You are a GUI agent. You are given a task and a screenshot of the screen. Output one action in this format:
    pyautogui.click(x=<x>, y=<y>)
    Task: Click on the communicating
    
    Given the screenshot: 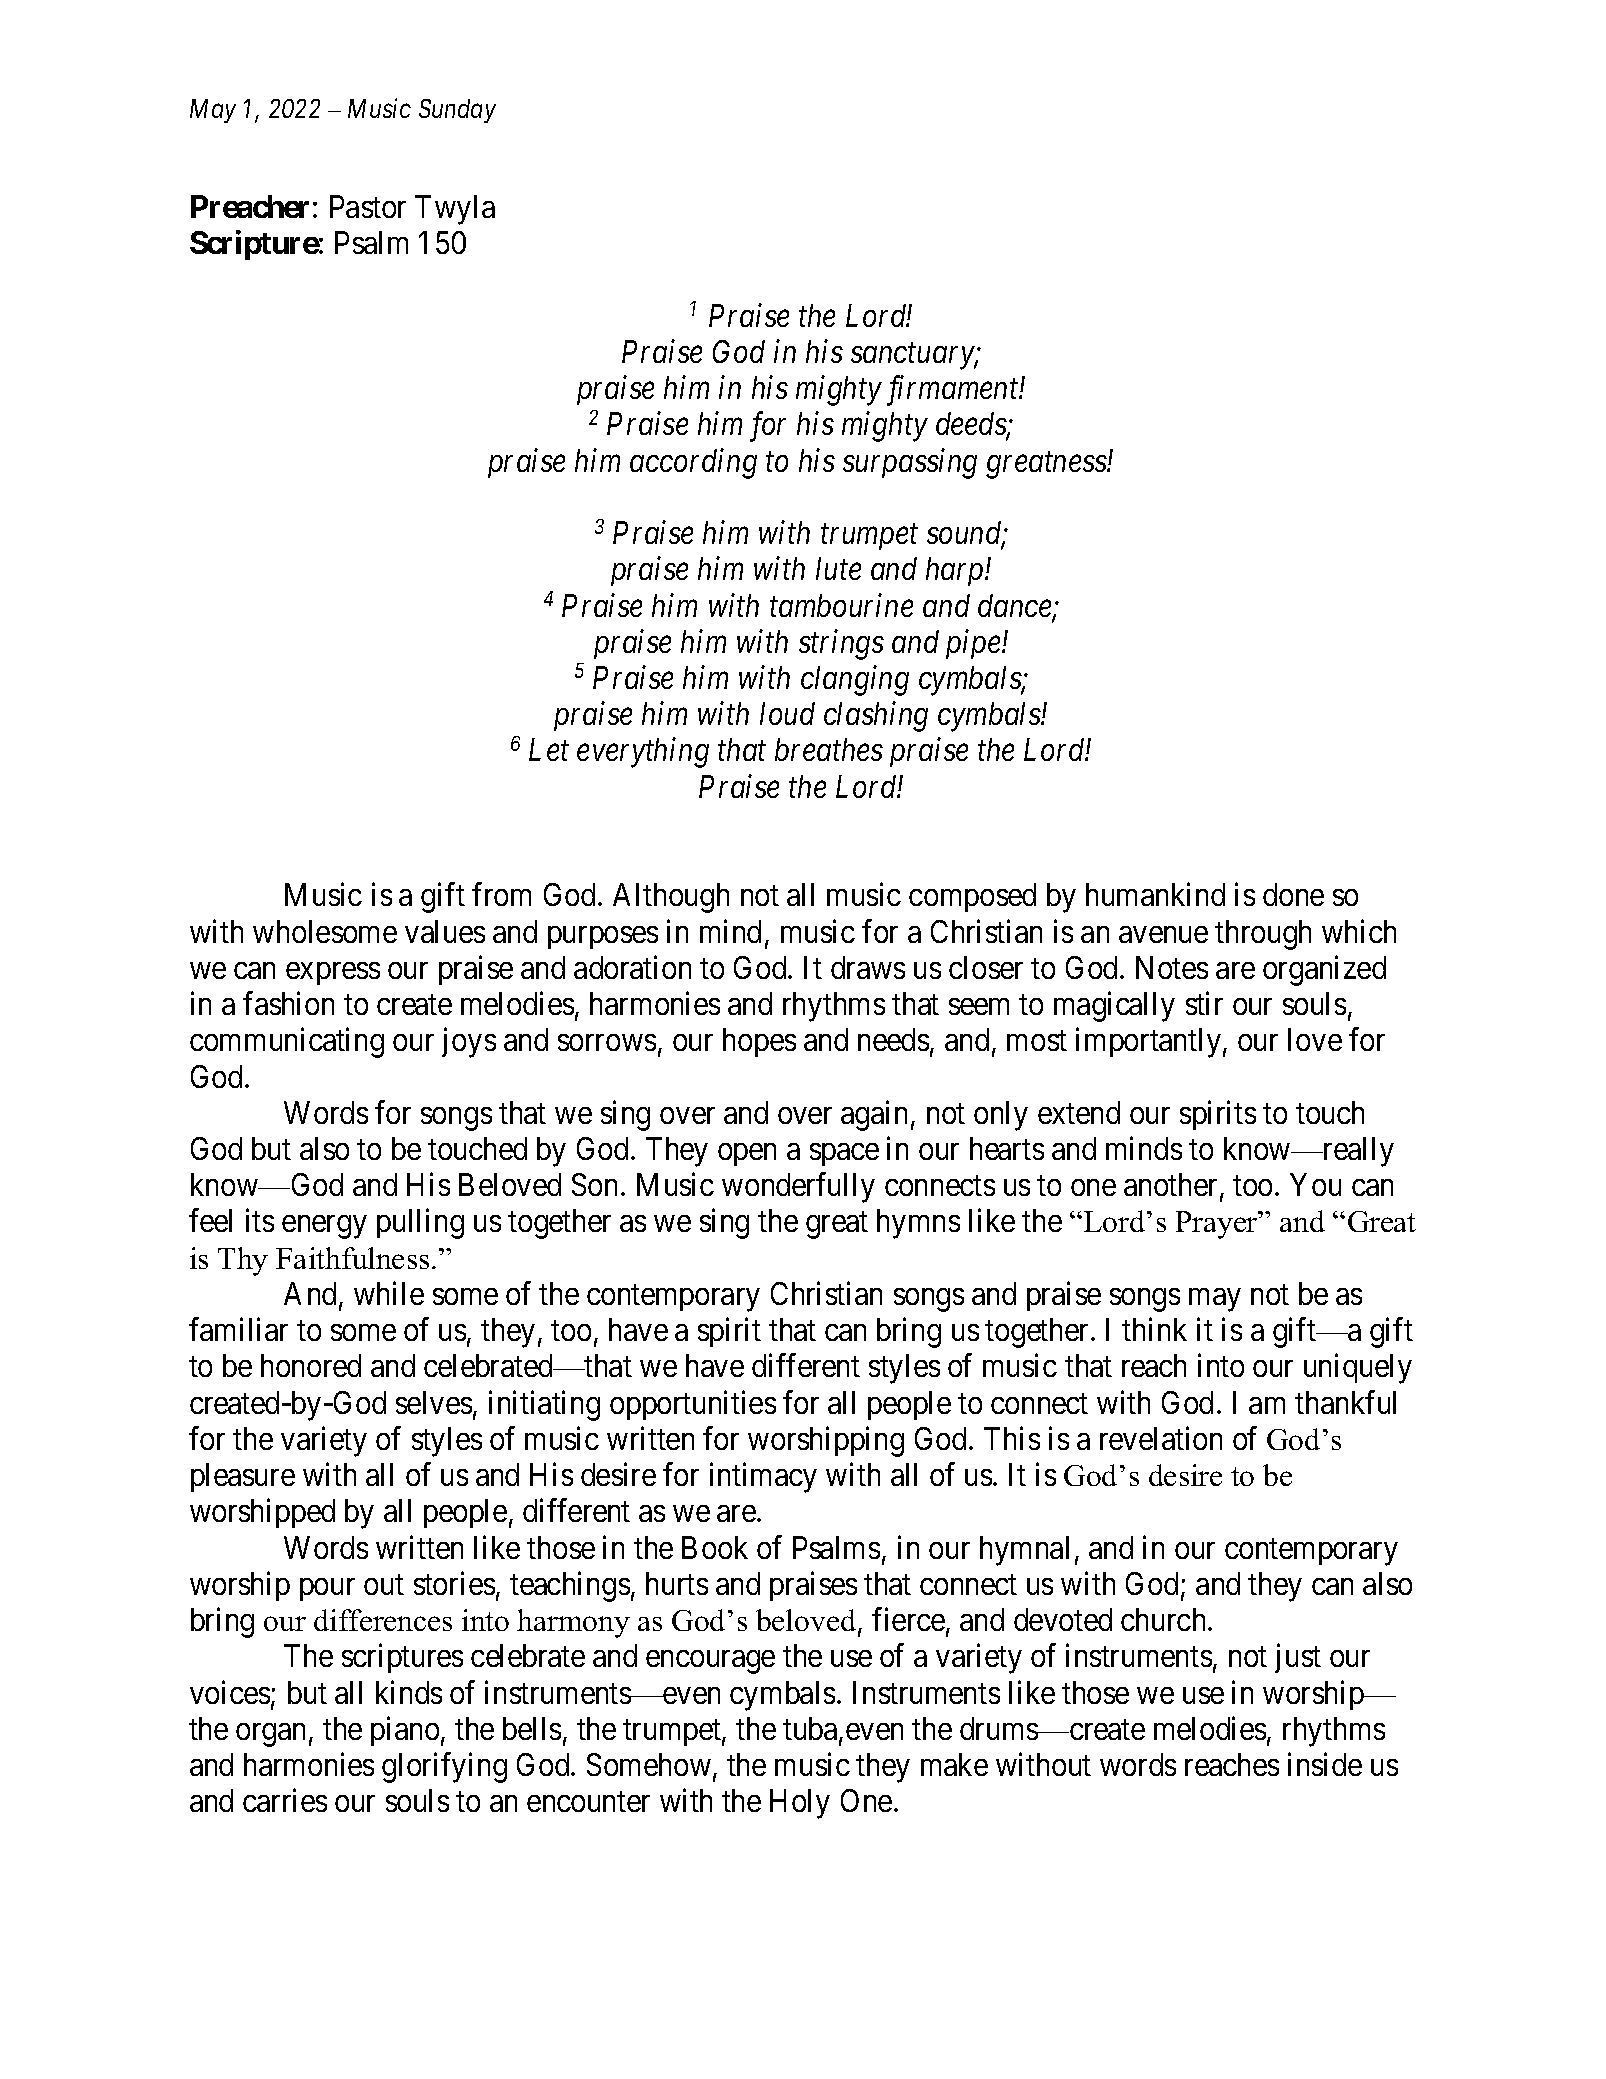 What is the action you would take?
    pyautogui.click(x=287, y=1043)
